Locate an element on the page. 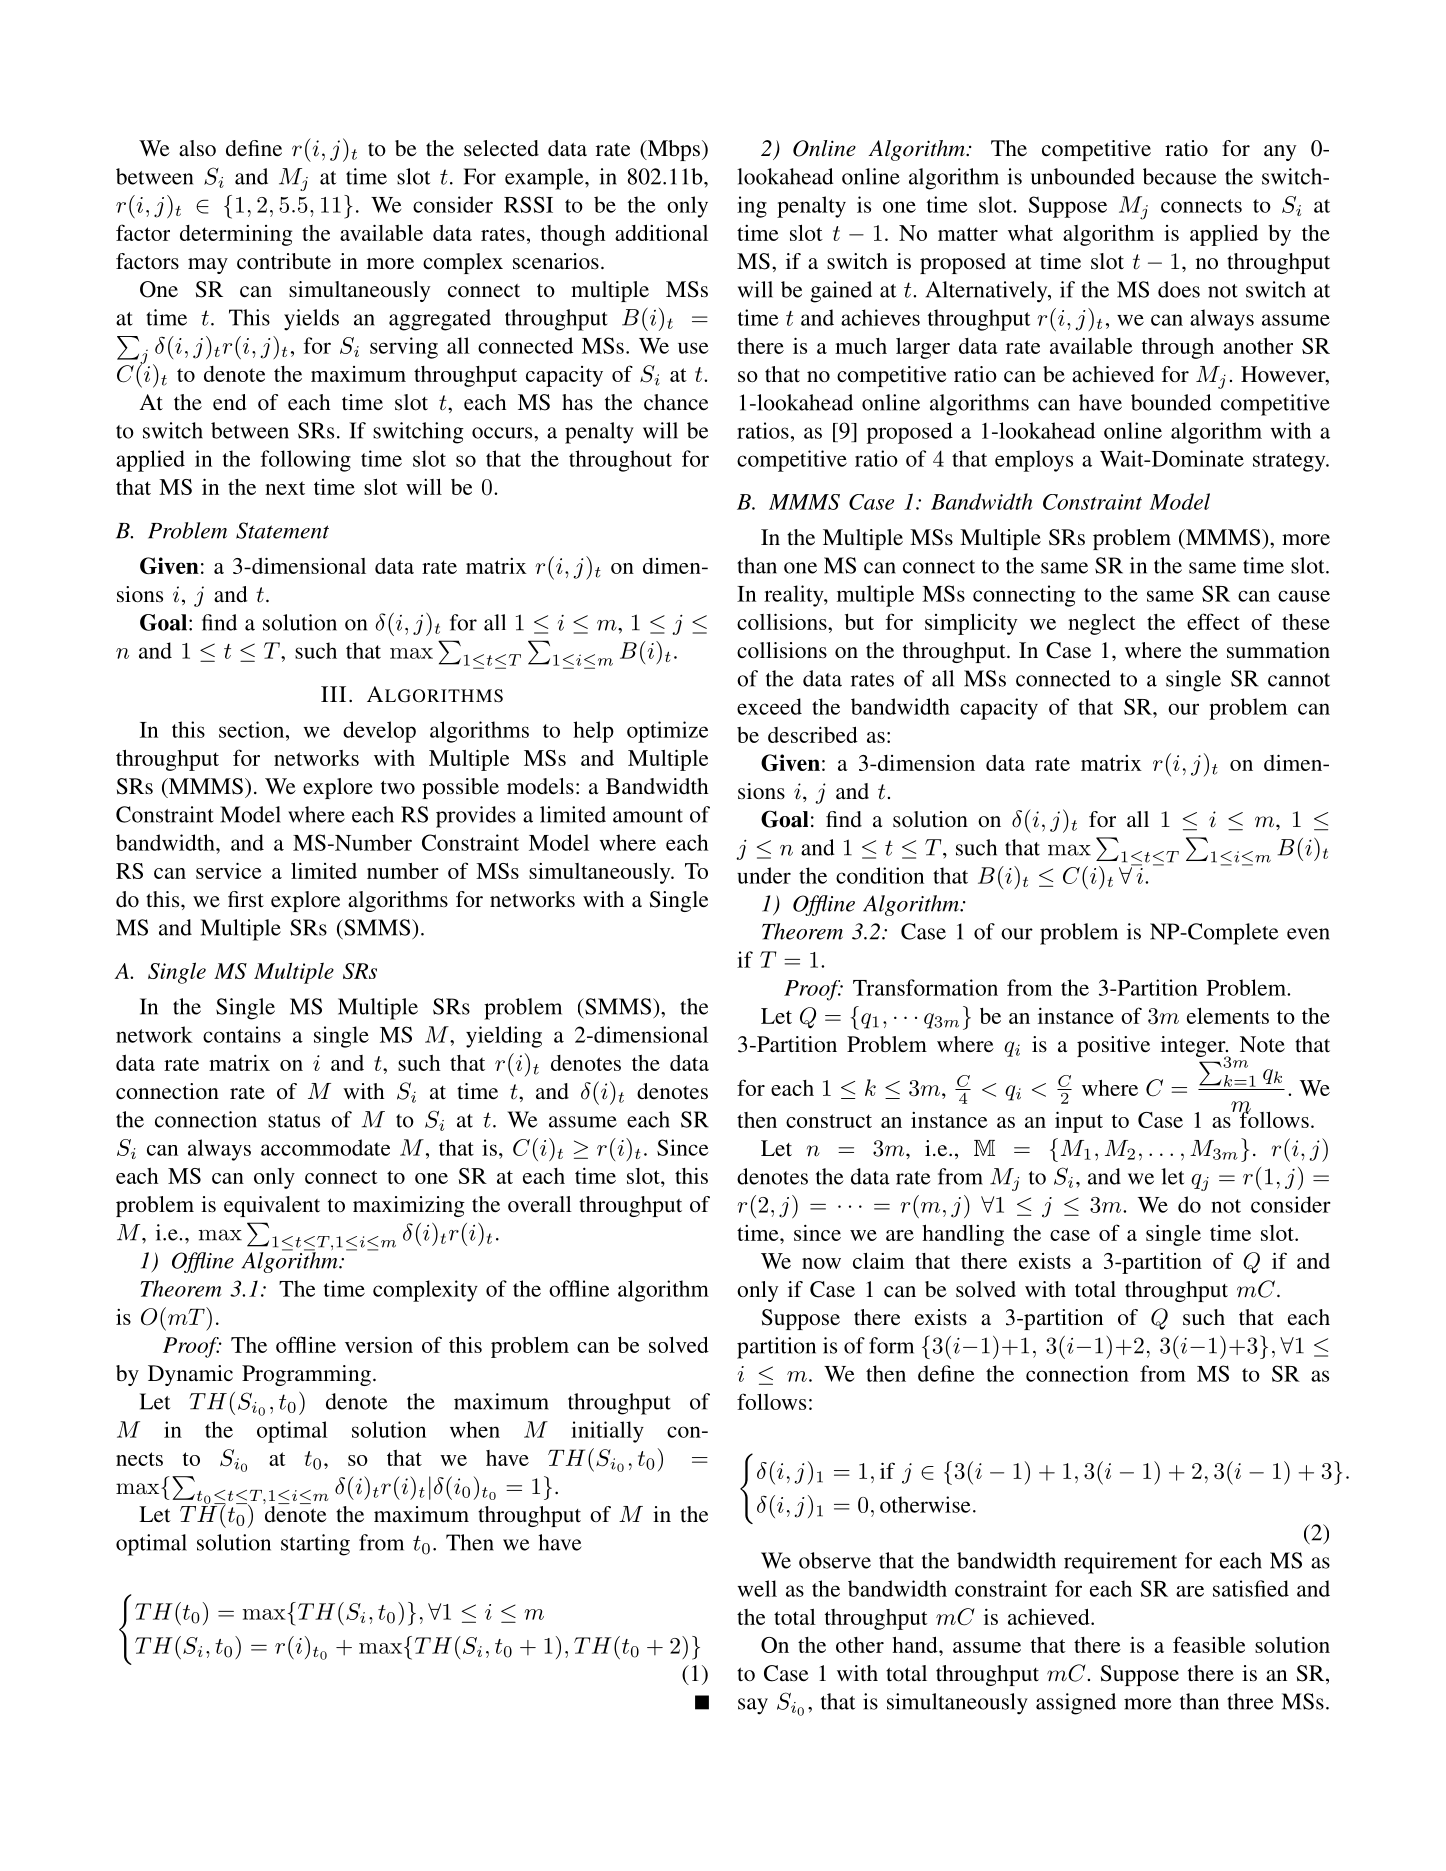 The height and width of the document is (1871, 1446). contribute is located at coordinates (284, 261).
